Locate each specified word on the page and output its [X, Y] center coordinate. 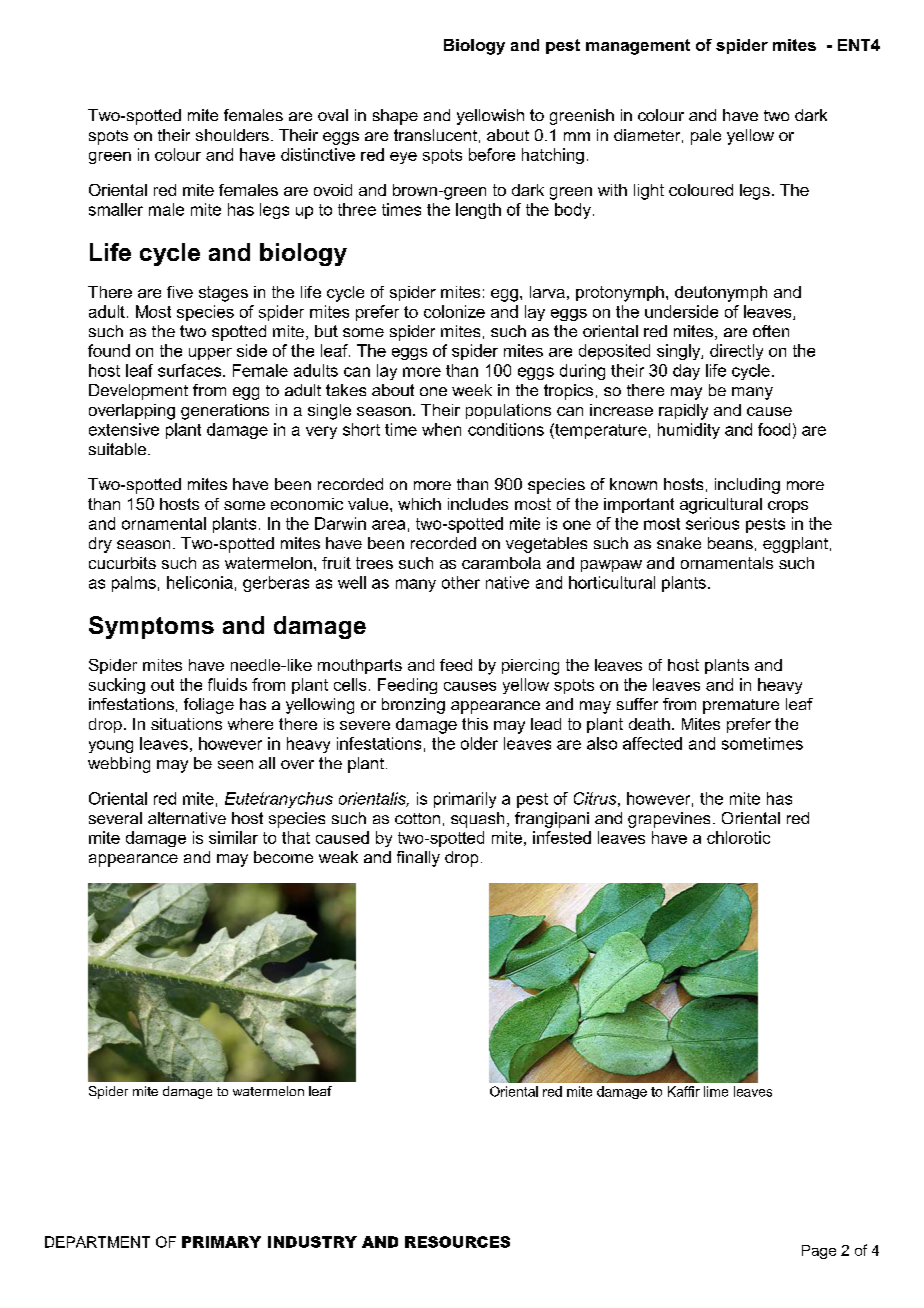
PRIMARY [221, 1242]
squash [477, 820]
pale [706, 137]
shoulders [232, 135]
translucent [435, 135]
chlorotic [738, 837]
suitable [119, 449]
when [441, 429]
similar [233, 837]
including [747, 486]
